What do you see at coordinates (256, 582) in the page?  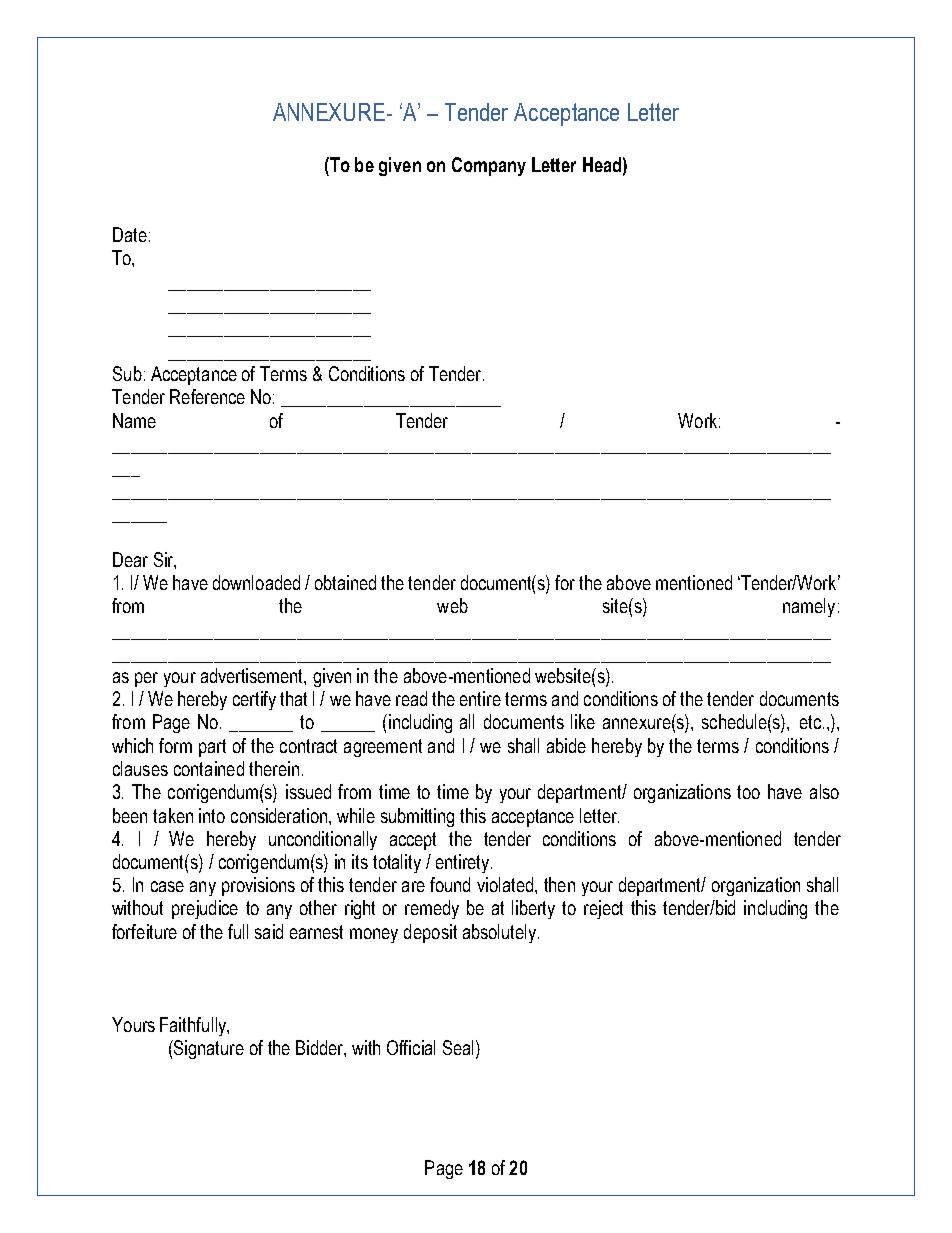 I see `downloaded` at bounding box center [256, 582].
